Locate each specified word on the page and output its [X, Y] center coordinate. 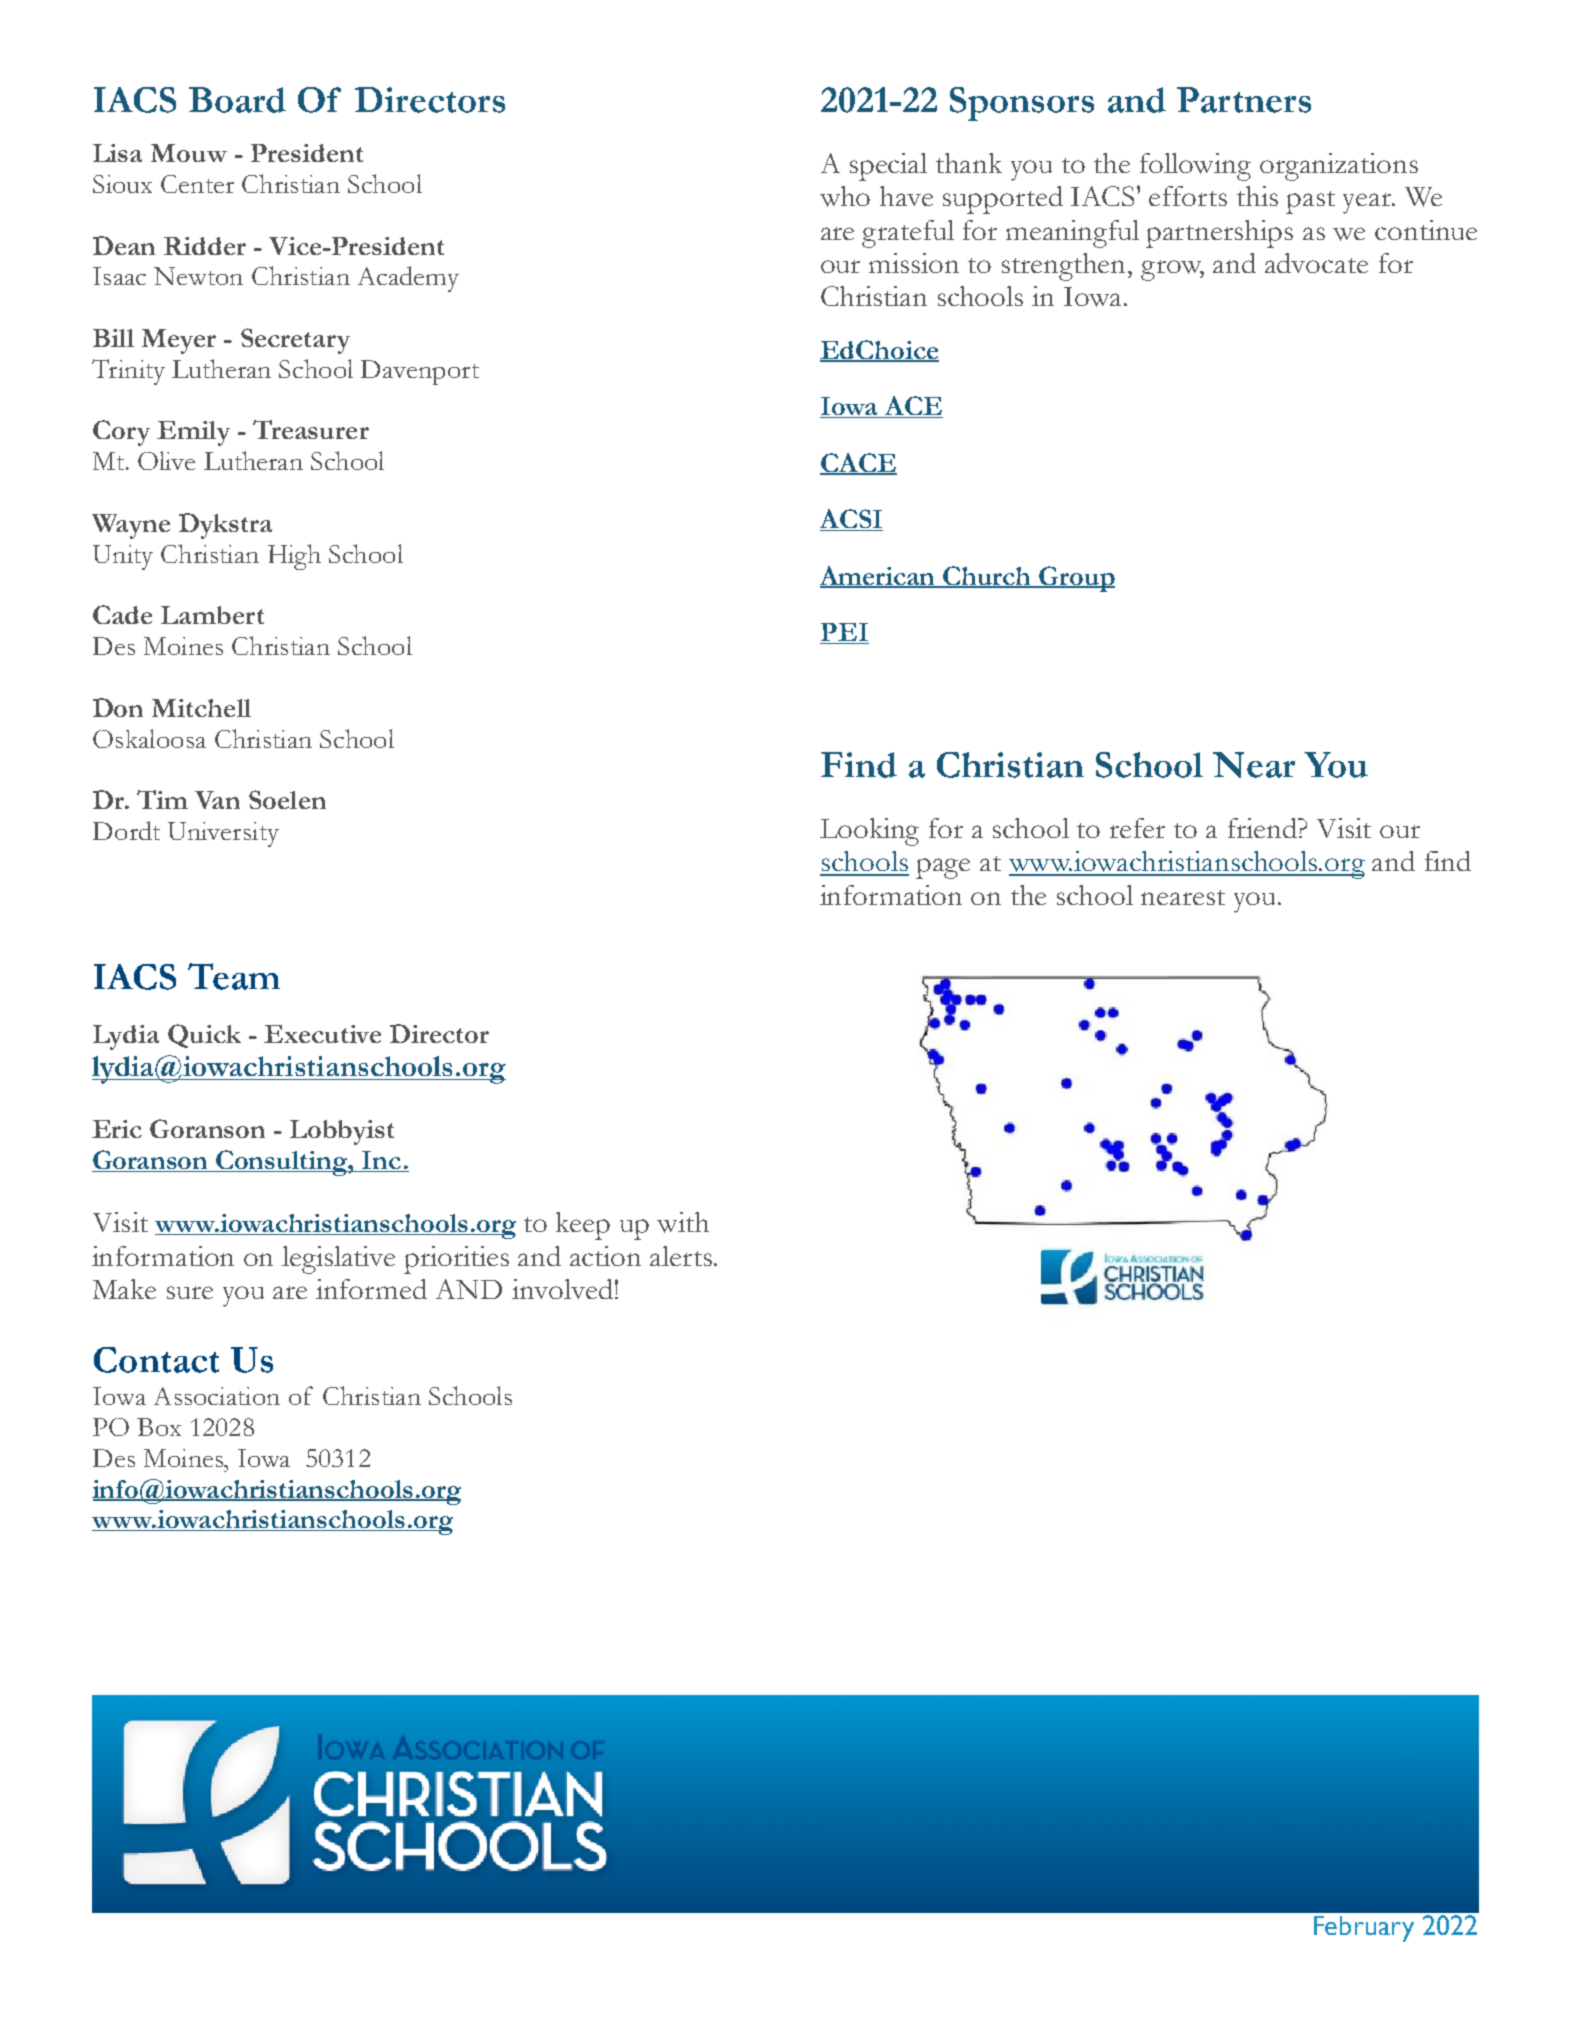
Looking [869, 832]
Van [217, 800]
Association [217, 1396]
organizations [1339, 167]
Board [237, 100]
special [888, 167]
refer [1137, 828]
